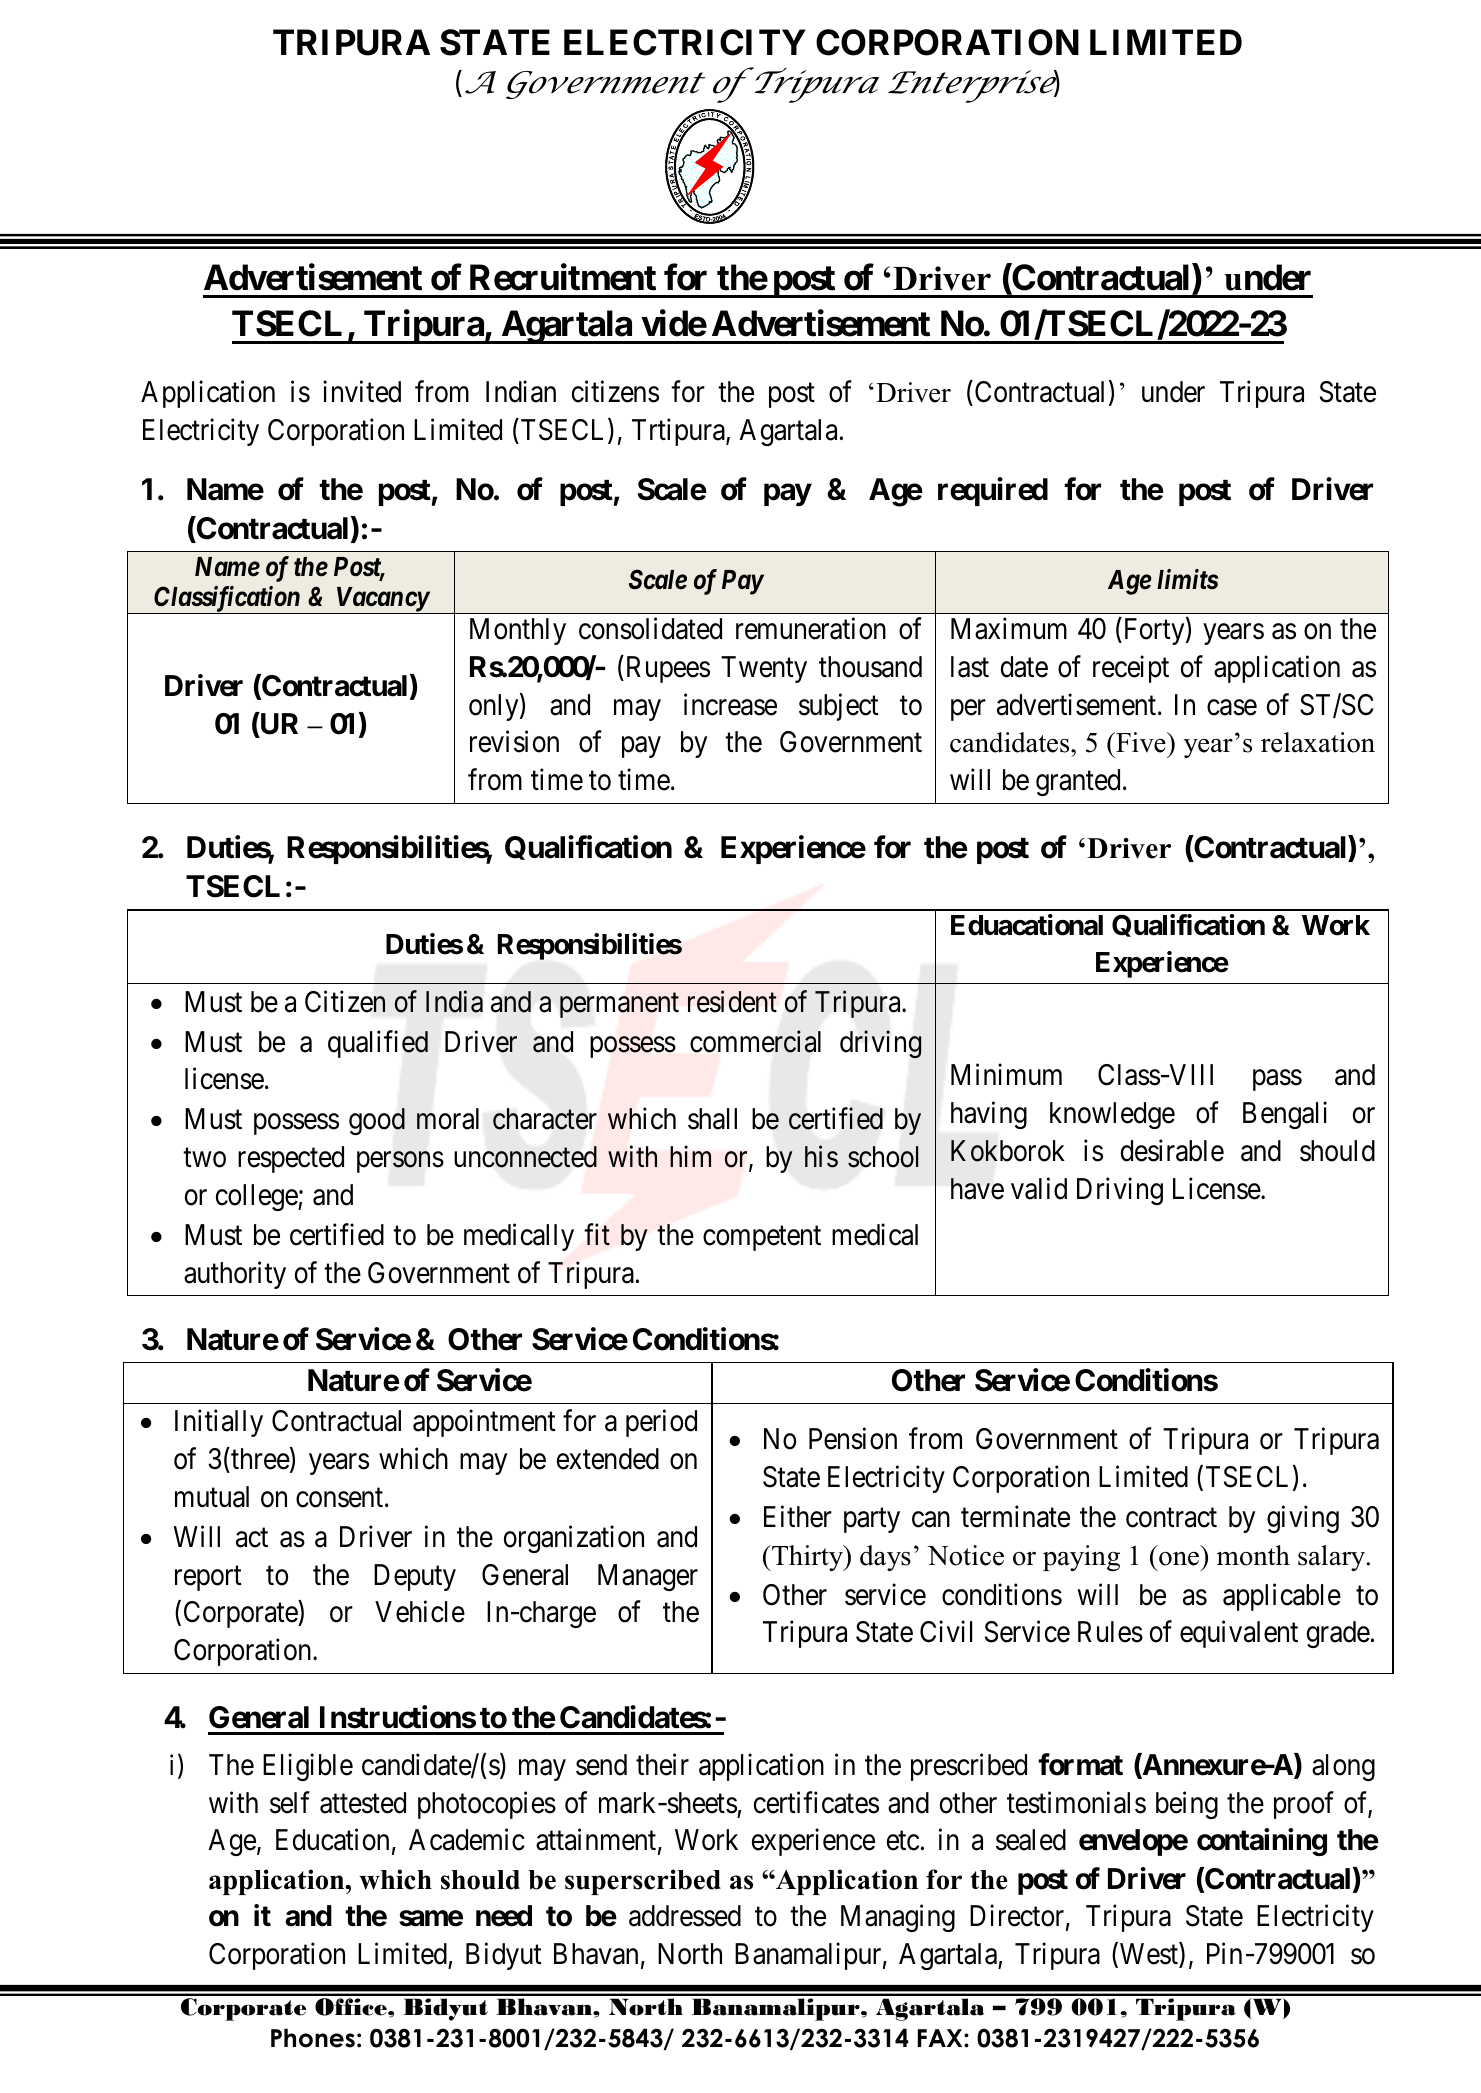 This screenshot has width=1481, height=2093. Describe the element at coordinates (762, 1238) in the screenshot. I see `competent` at that location.
